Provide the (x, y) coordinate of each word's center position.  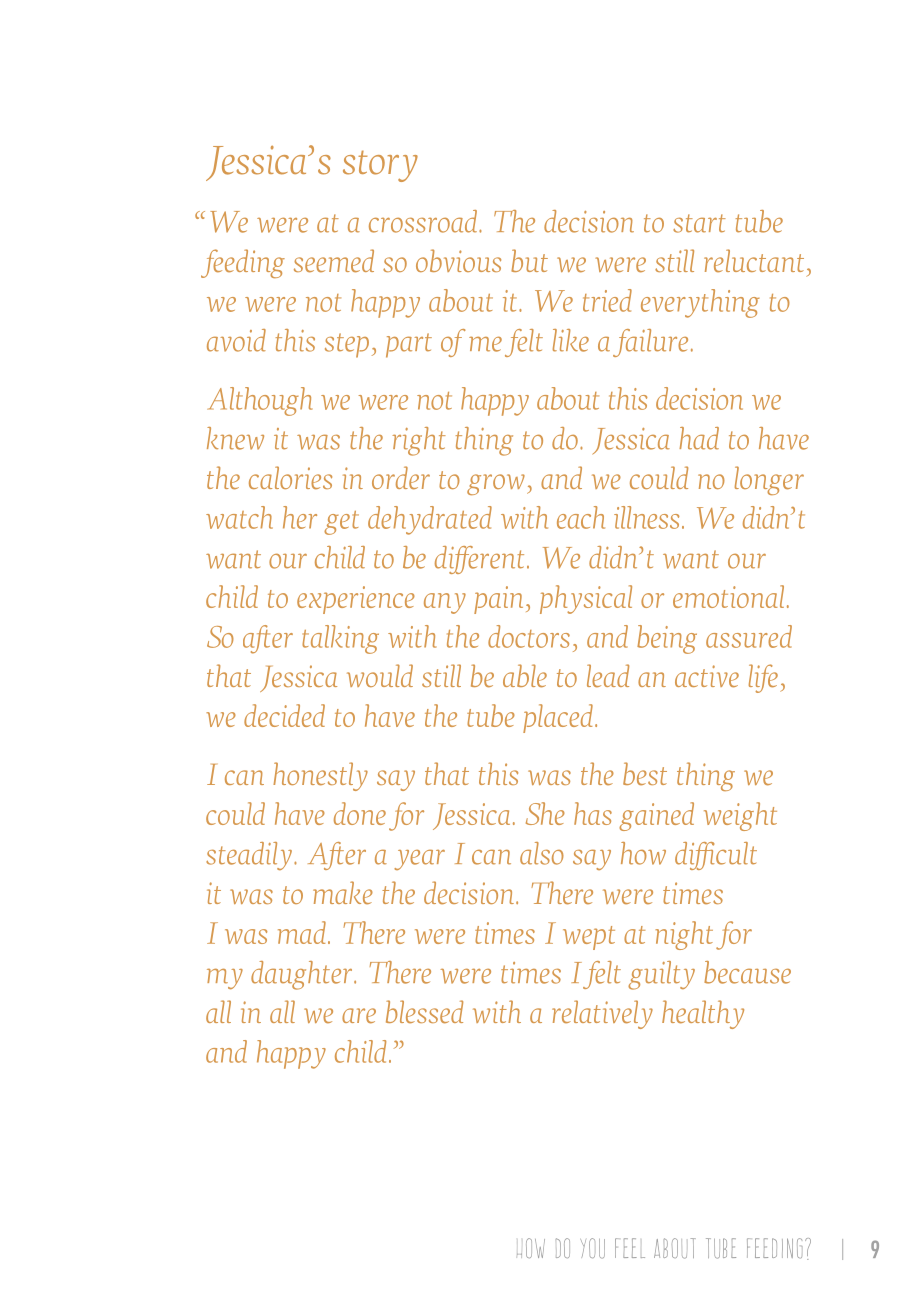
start (699, 223)
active (707, 676)
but (529, 260)
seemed (334, 261)
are (359, 1016)
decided (284, 715)
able (525, 676)
